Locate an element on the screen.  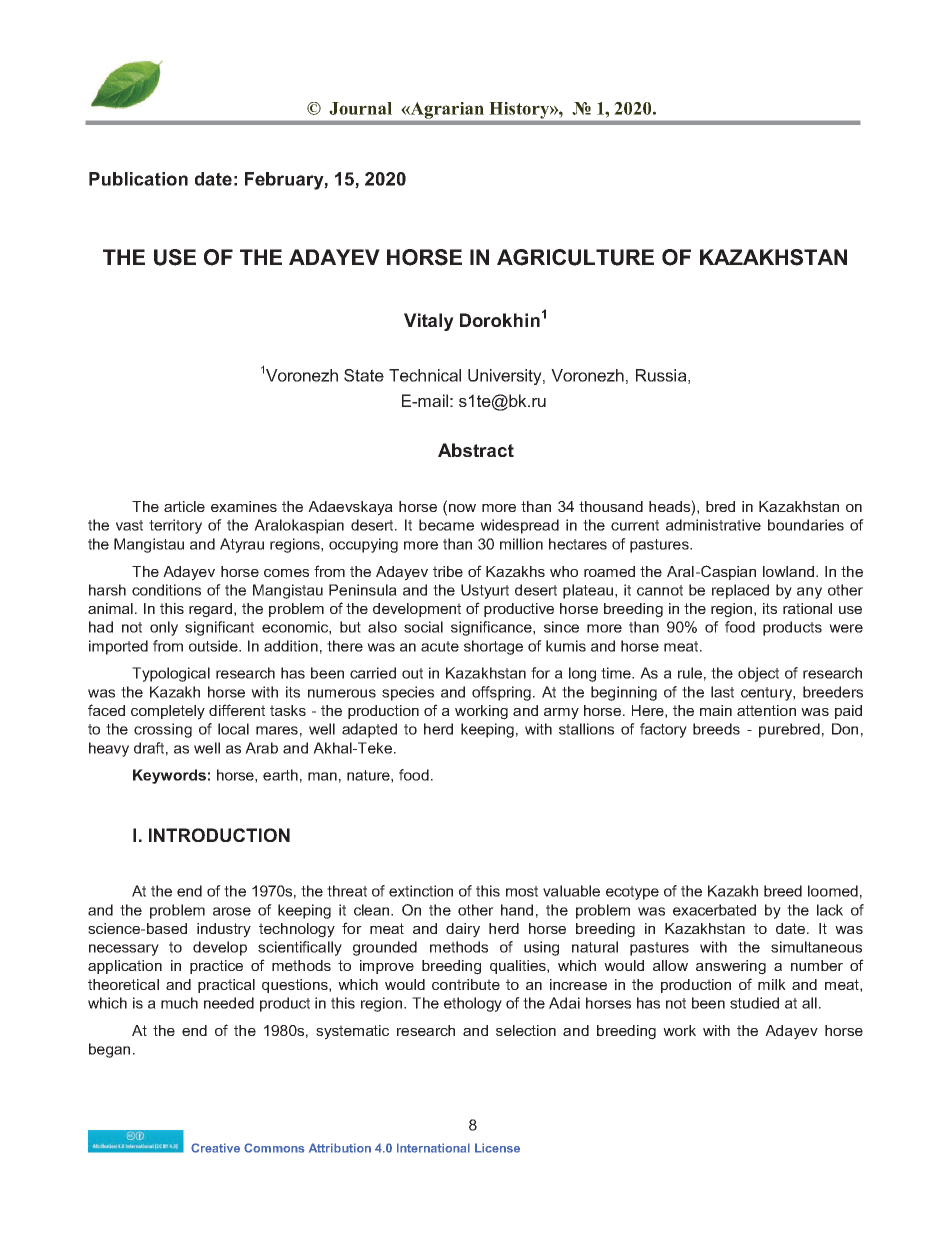
Technical is located at coordinates (425, 375).
